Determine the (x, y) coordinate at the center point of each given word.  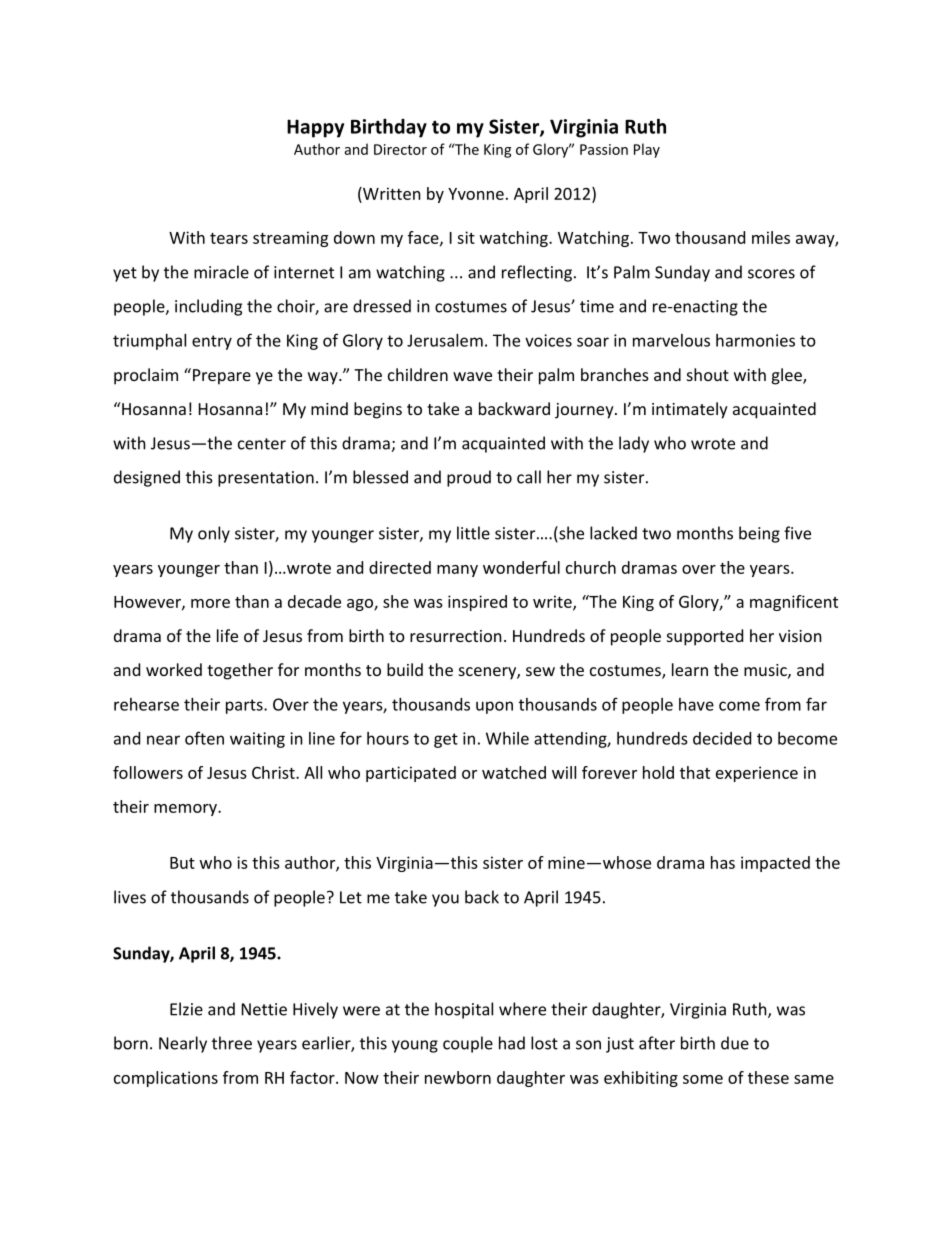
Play (647, 150)
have (696, 704)
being (759, 534)
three (232, 1043)
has (723, 862)
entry (212, 342)
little (473, 533)
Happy (315, 128)
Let (351, 897)
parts (245, 706)
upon (494, 707)
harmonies (755, 340)
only (214, 534)
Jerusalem (445, 340)
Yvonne (476, 194)
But (182, 863)
